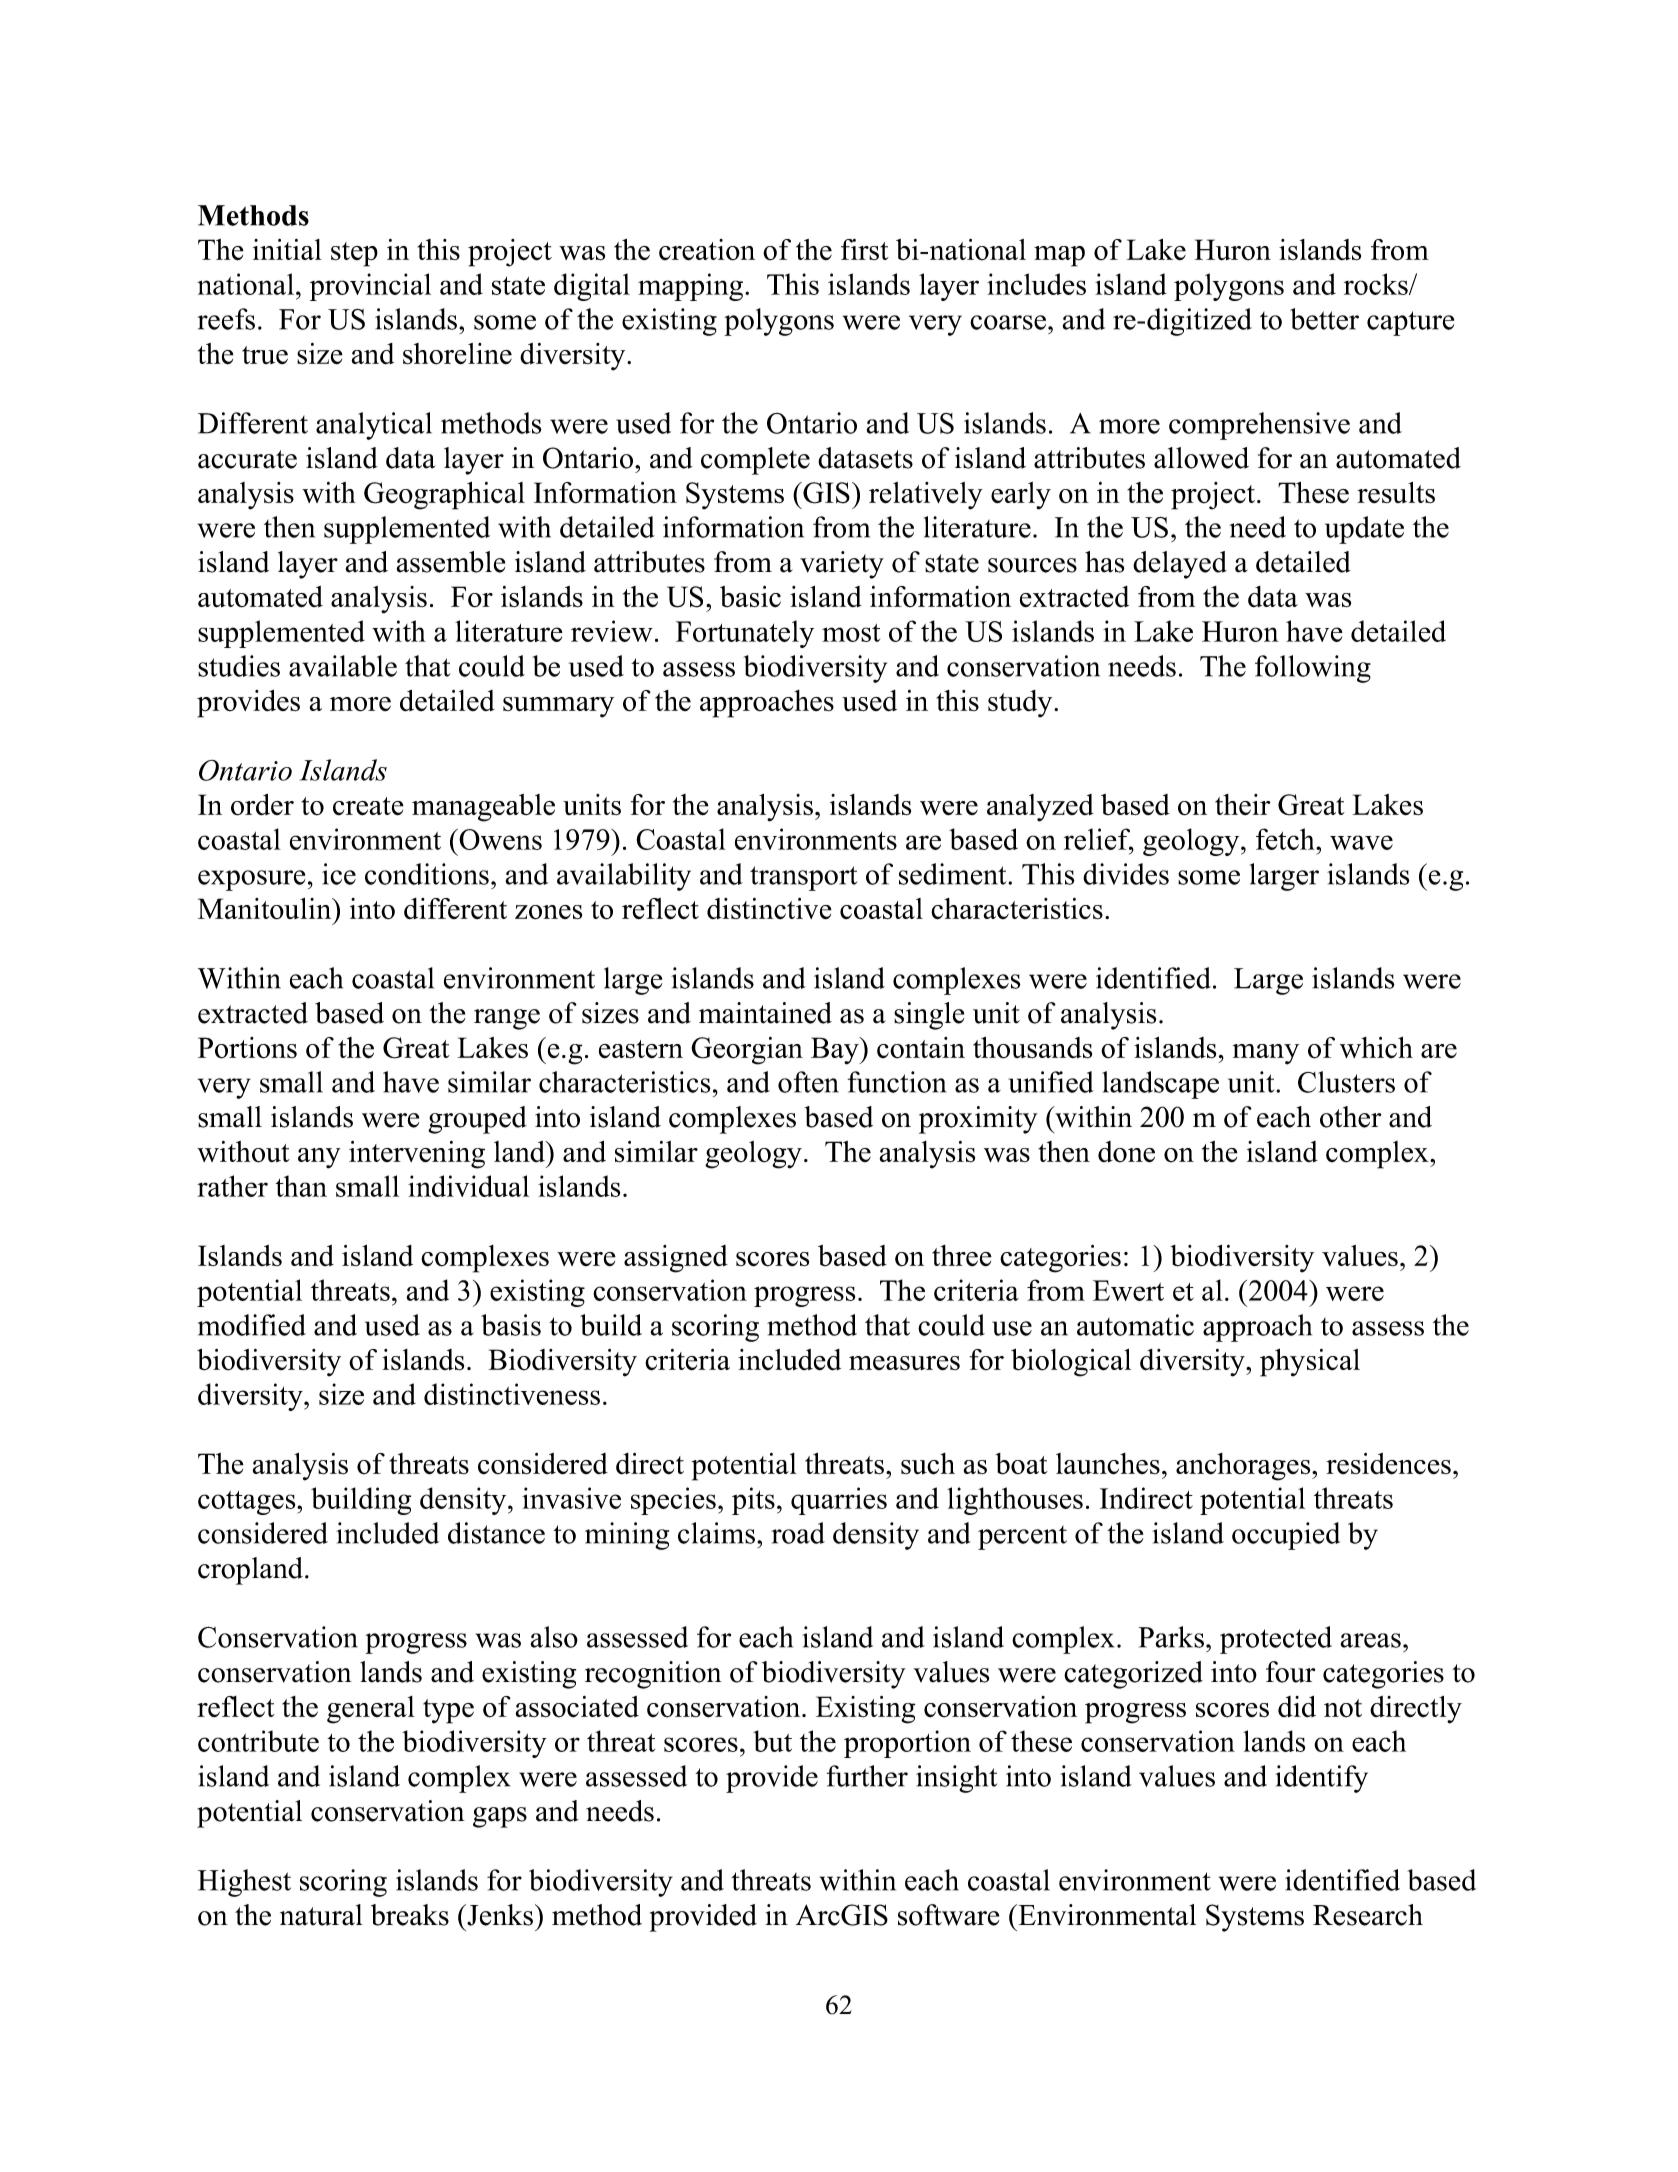 The image size is (1678, 2172). What do you see at coordinates (1313, 669) in the screenshot?
I see `following` at bounding box center [1313, 669].
